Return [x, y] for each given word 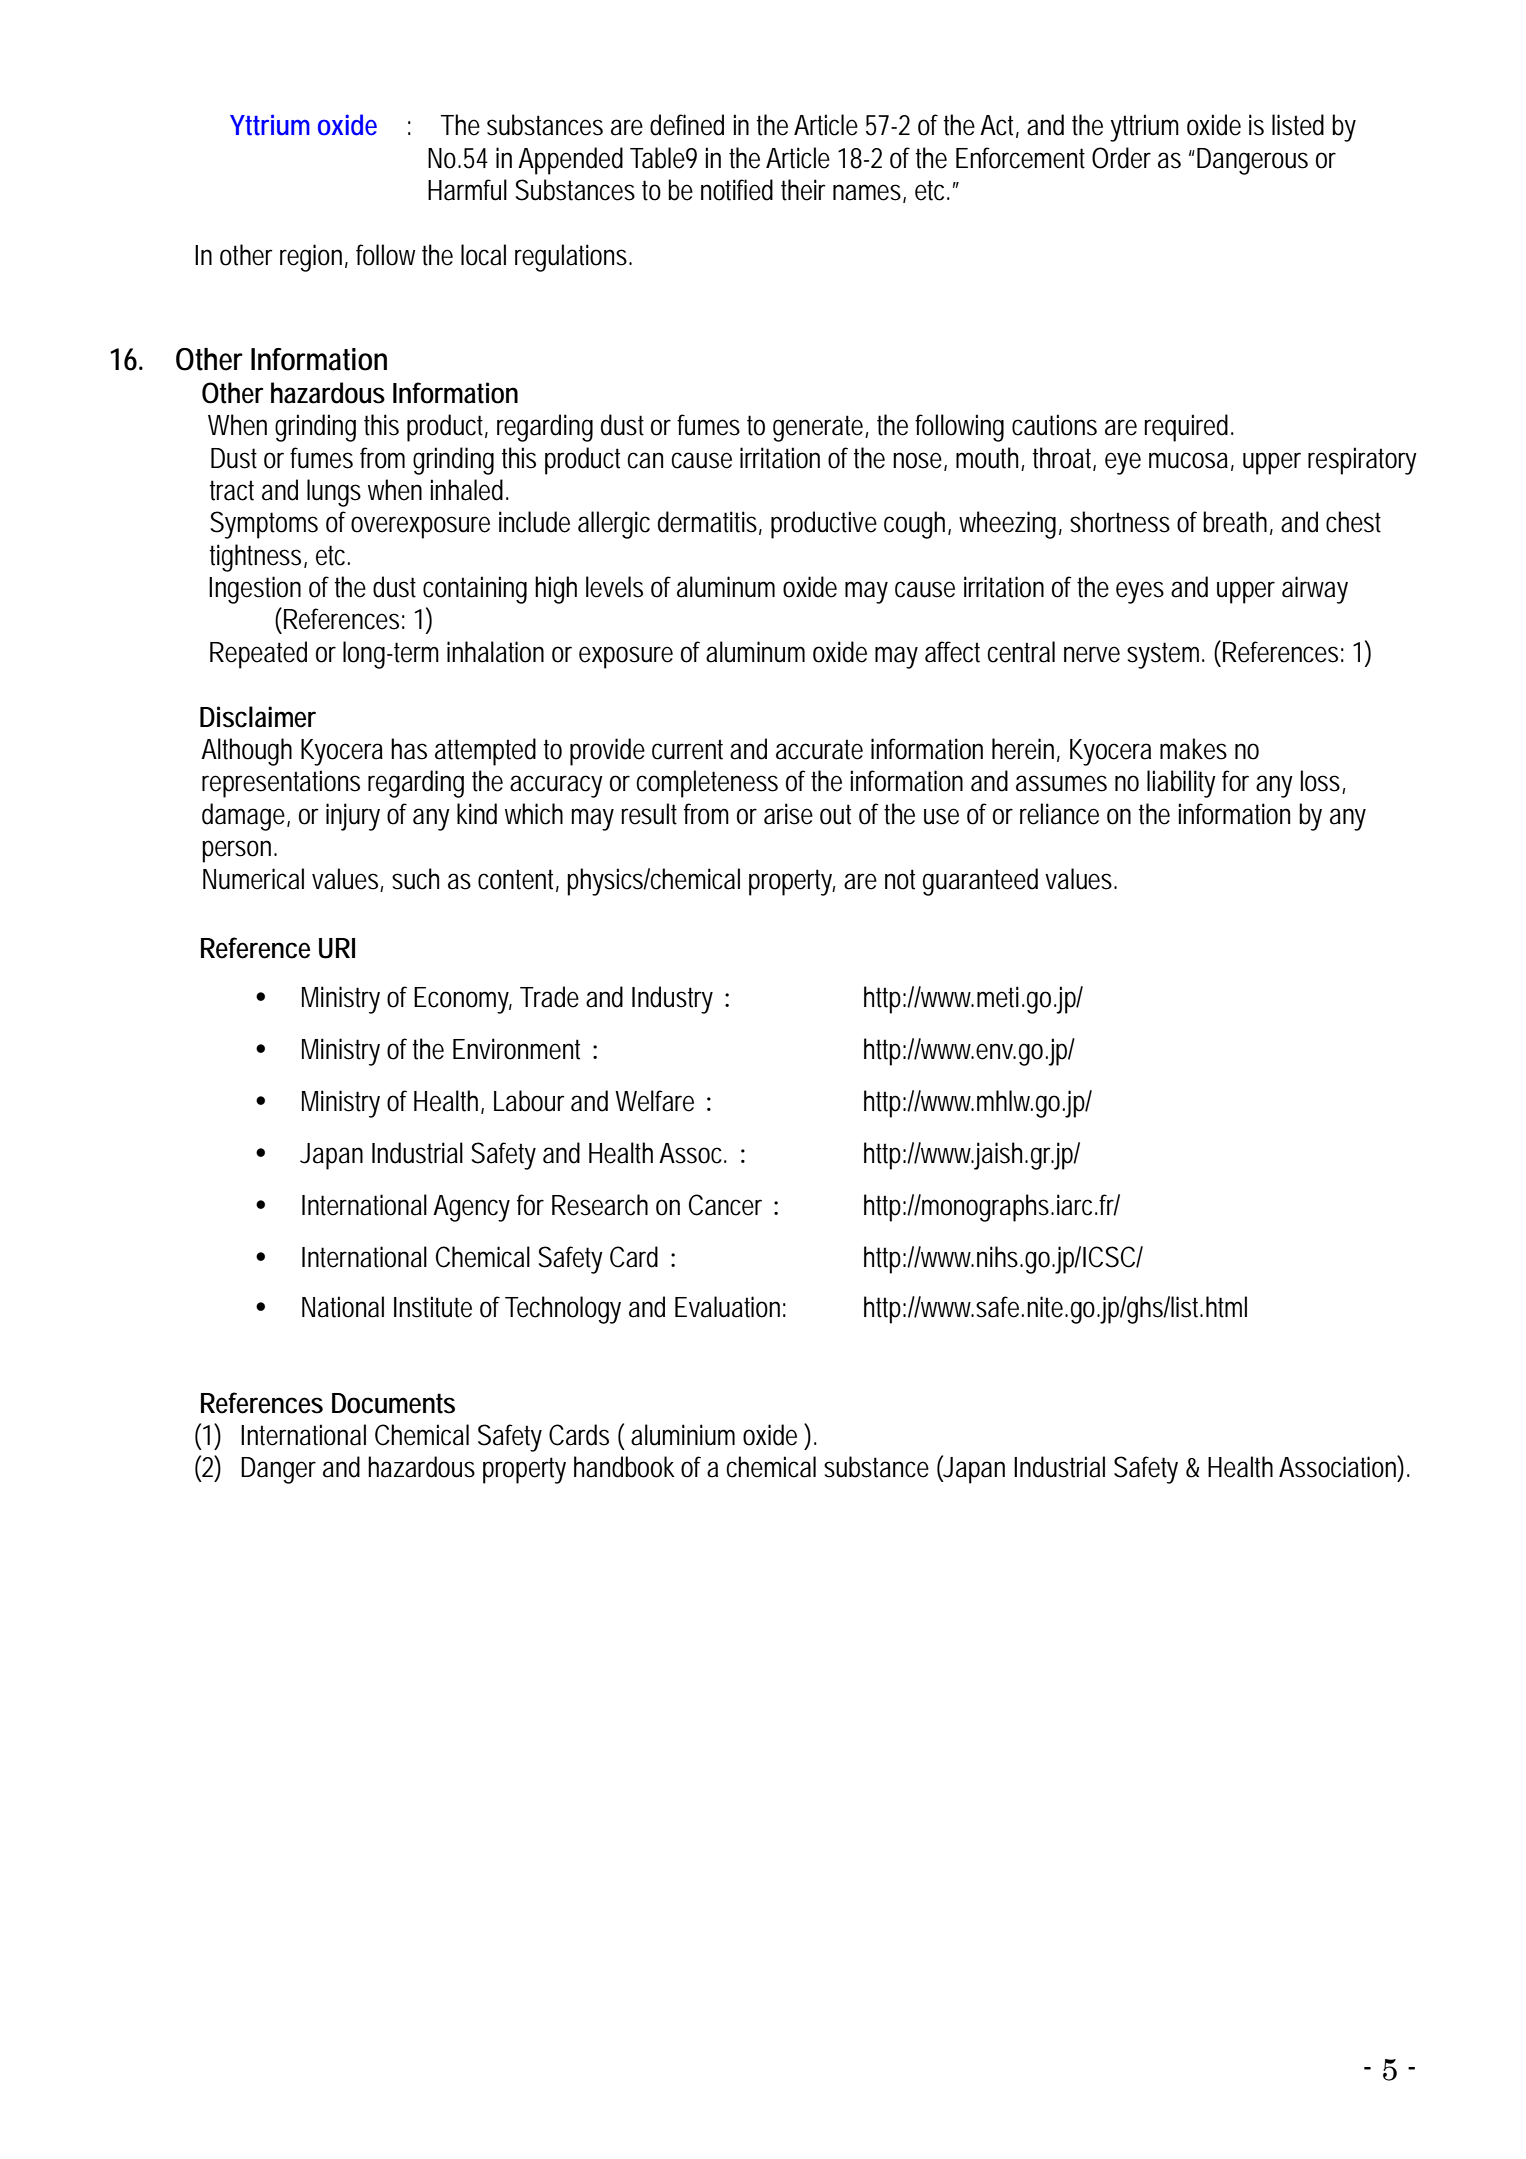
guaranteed [980, 882]
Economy [463, 1000]
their [803, 190]
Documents [393, 1403]
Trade [549, 997]
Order [1121, 158]
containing [475, 590]
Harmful [467, 190]
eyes [1140, 592]
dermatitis [710, 523]
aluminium [683, 1435]
